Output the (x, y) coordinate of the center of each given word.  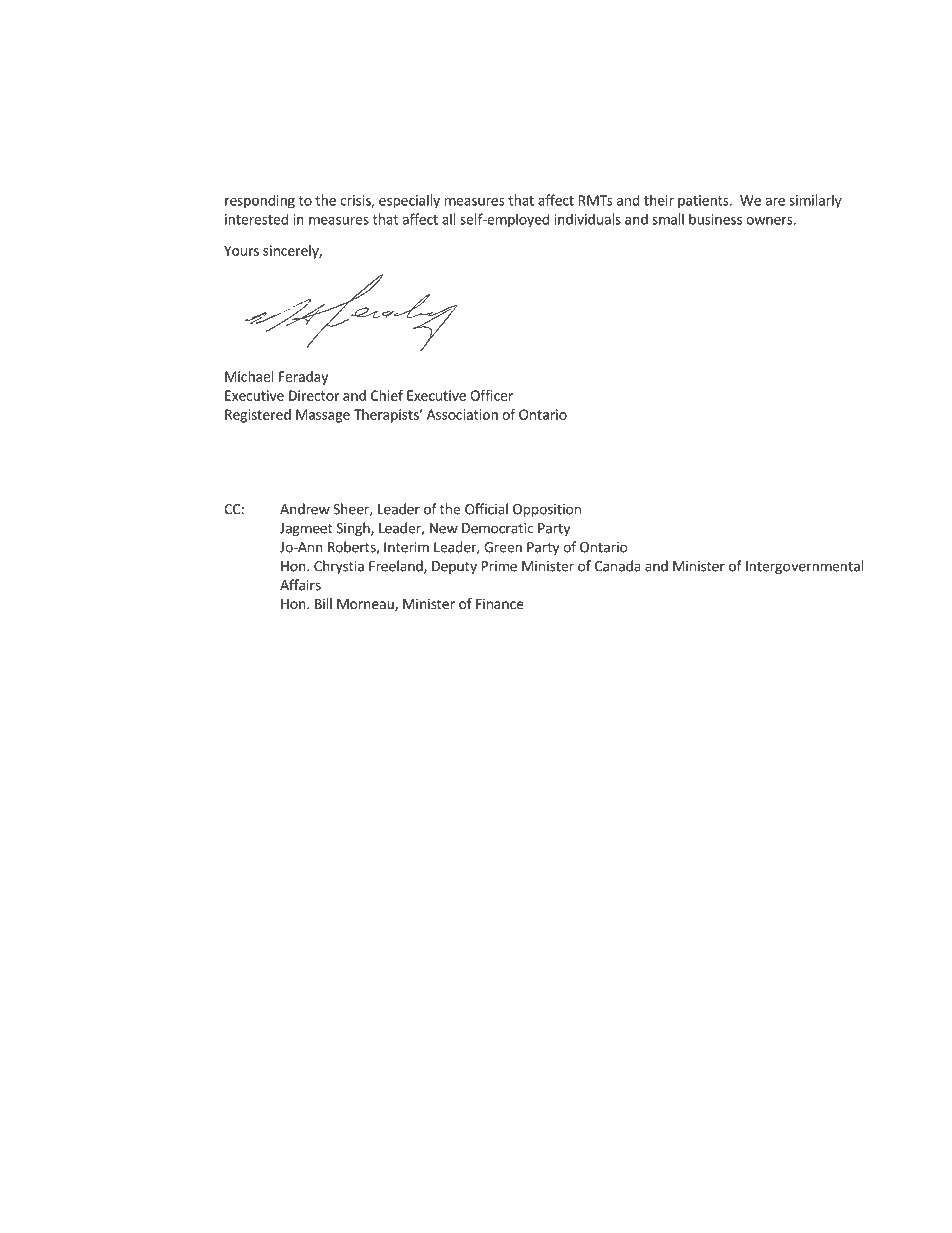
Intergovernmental (805, 567)
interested (256, 219)
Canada (618, 566)
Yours (241, 250)
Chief (387, 395)
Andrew (305, 509)
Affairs (300, 585)
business (715, 219)
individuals (587, 219)
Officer (491, 395)
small (668, 219)
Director (314, 395)
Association (462, 414)
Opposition (547, 510)
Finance (499, 603)
